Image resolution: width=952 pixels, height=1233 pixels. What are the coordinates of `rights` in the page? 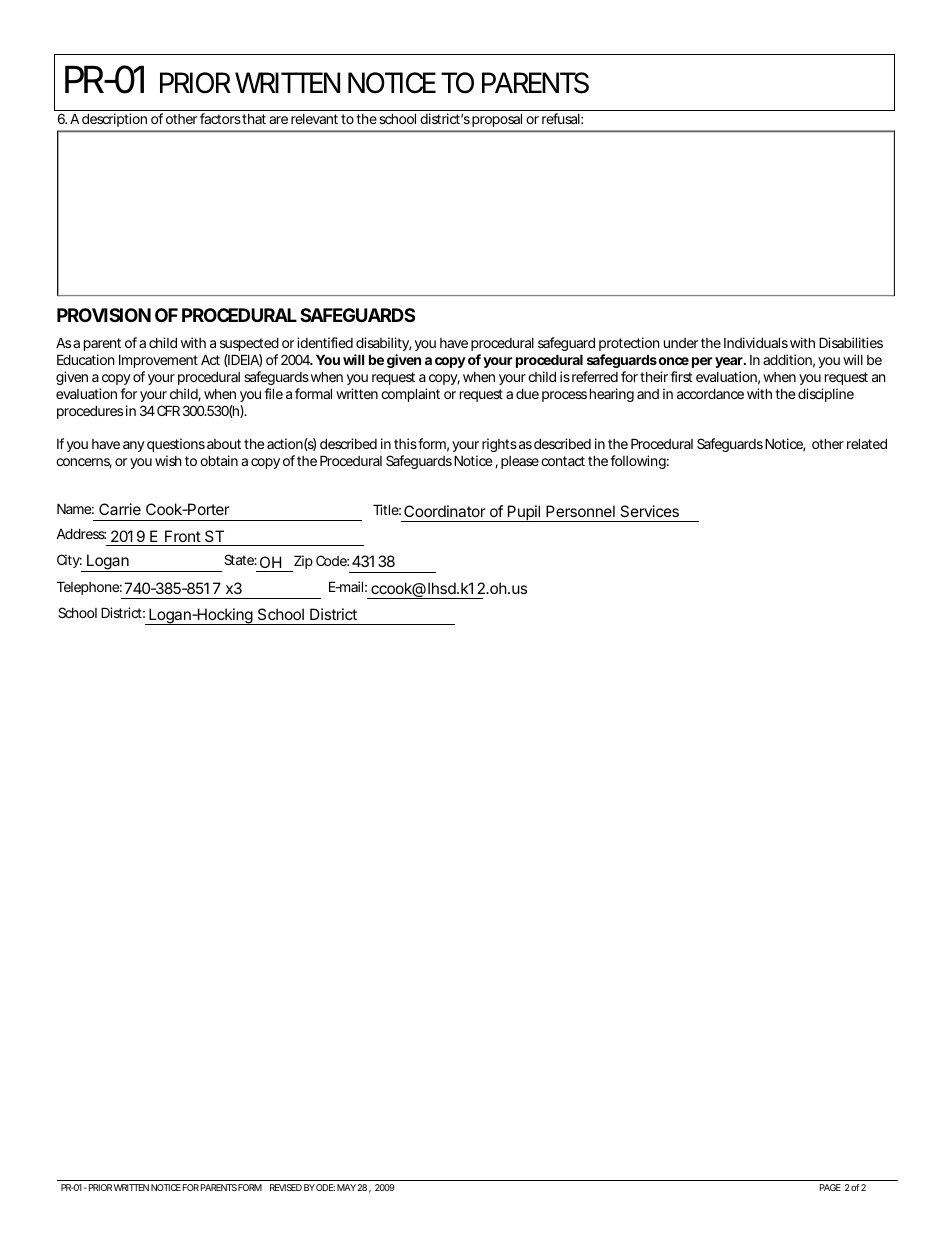 It's located at (499, 445).
